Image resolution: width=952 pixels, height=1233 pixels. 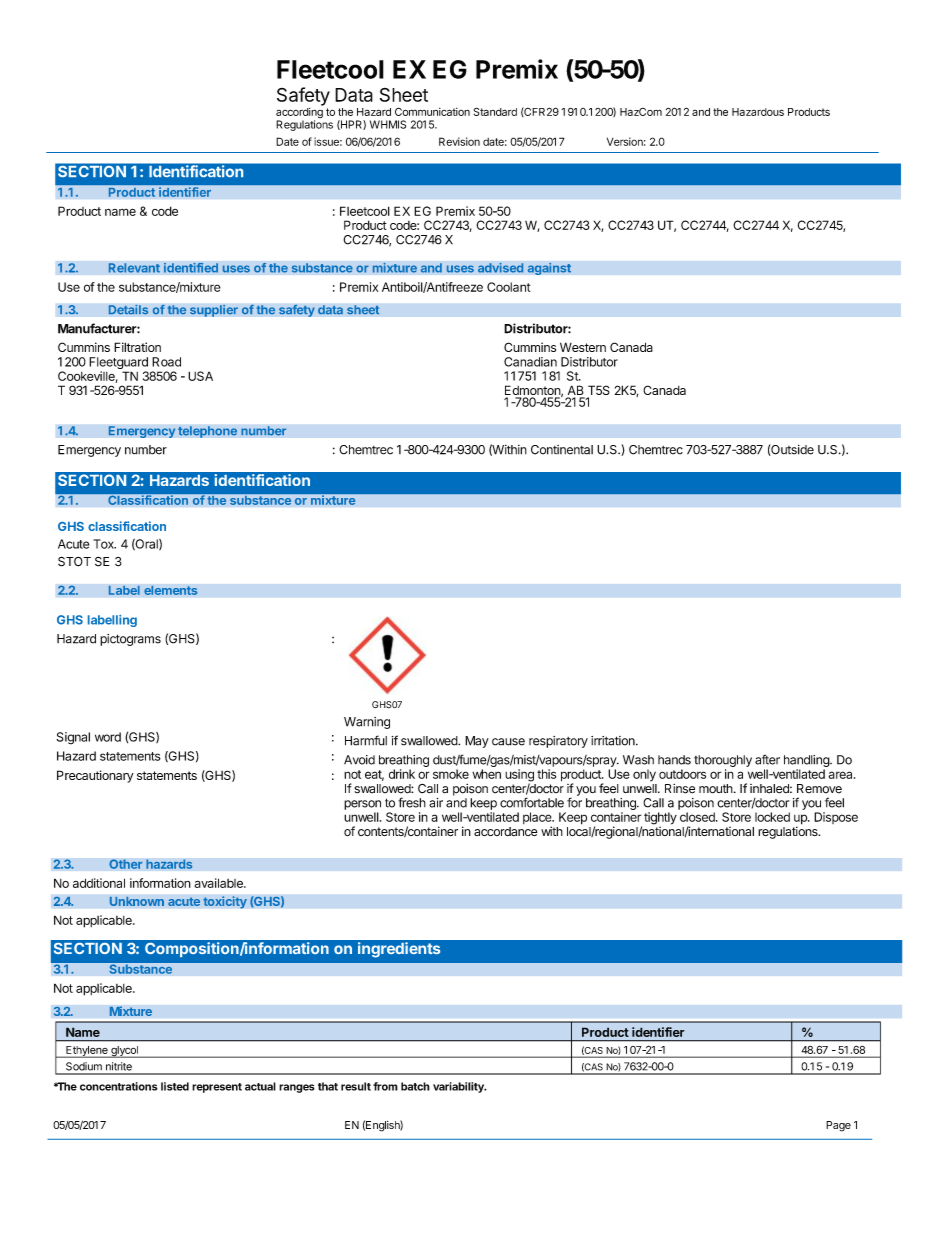 What do you see at coordinates (367, 723) in the page?
I see `Warning` at bounding box center [367, 723].
